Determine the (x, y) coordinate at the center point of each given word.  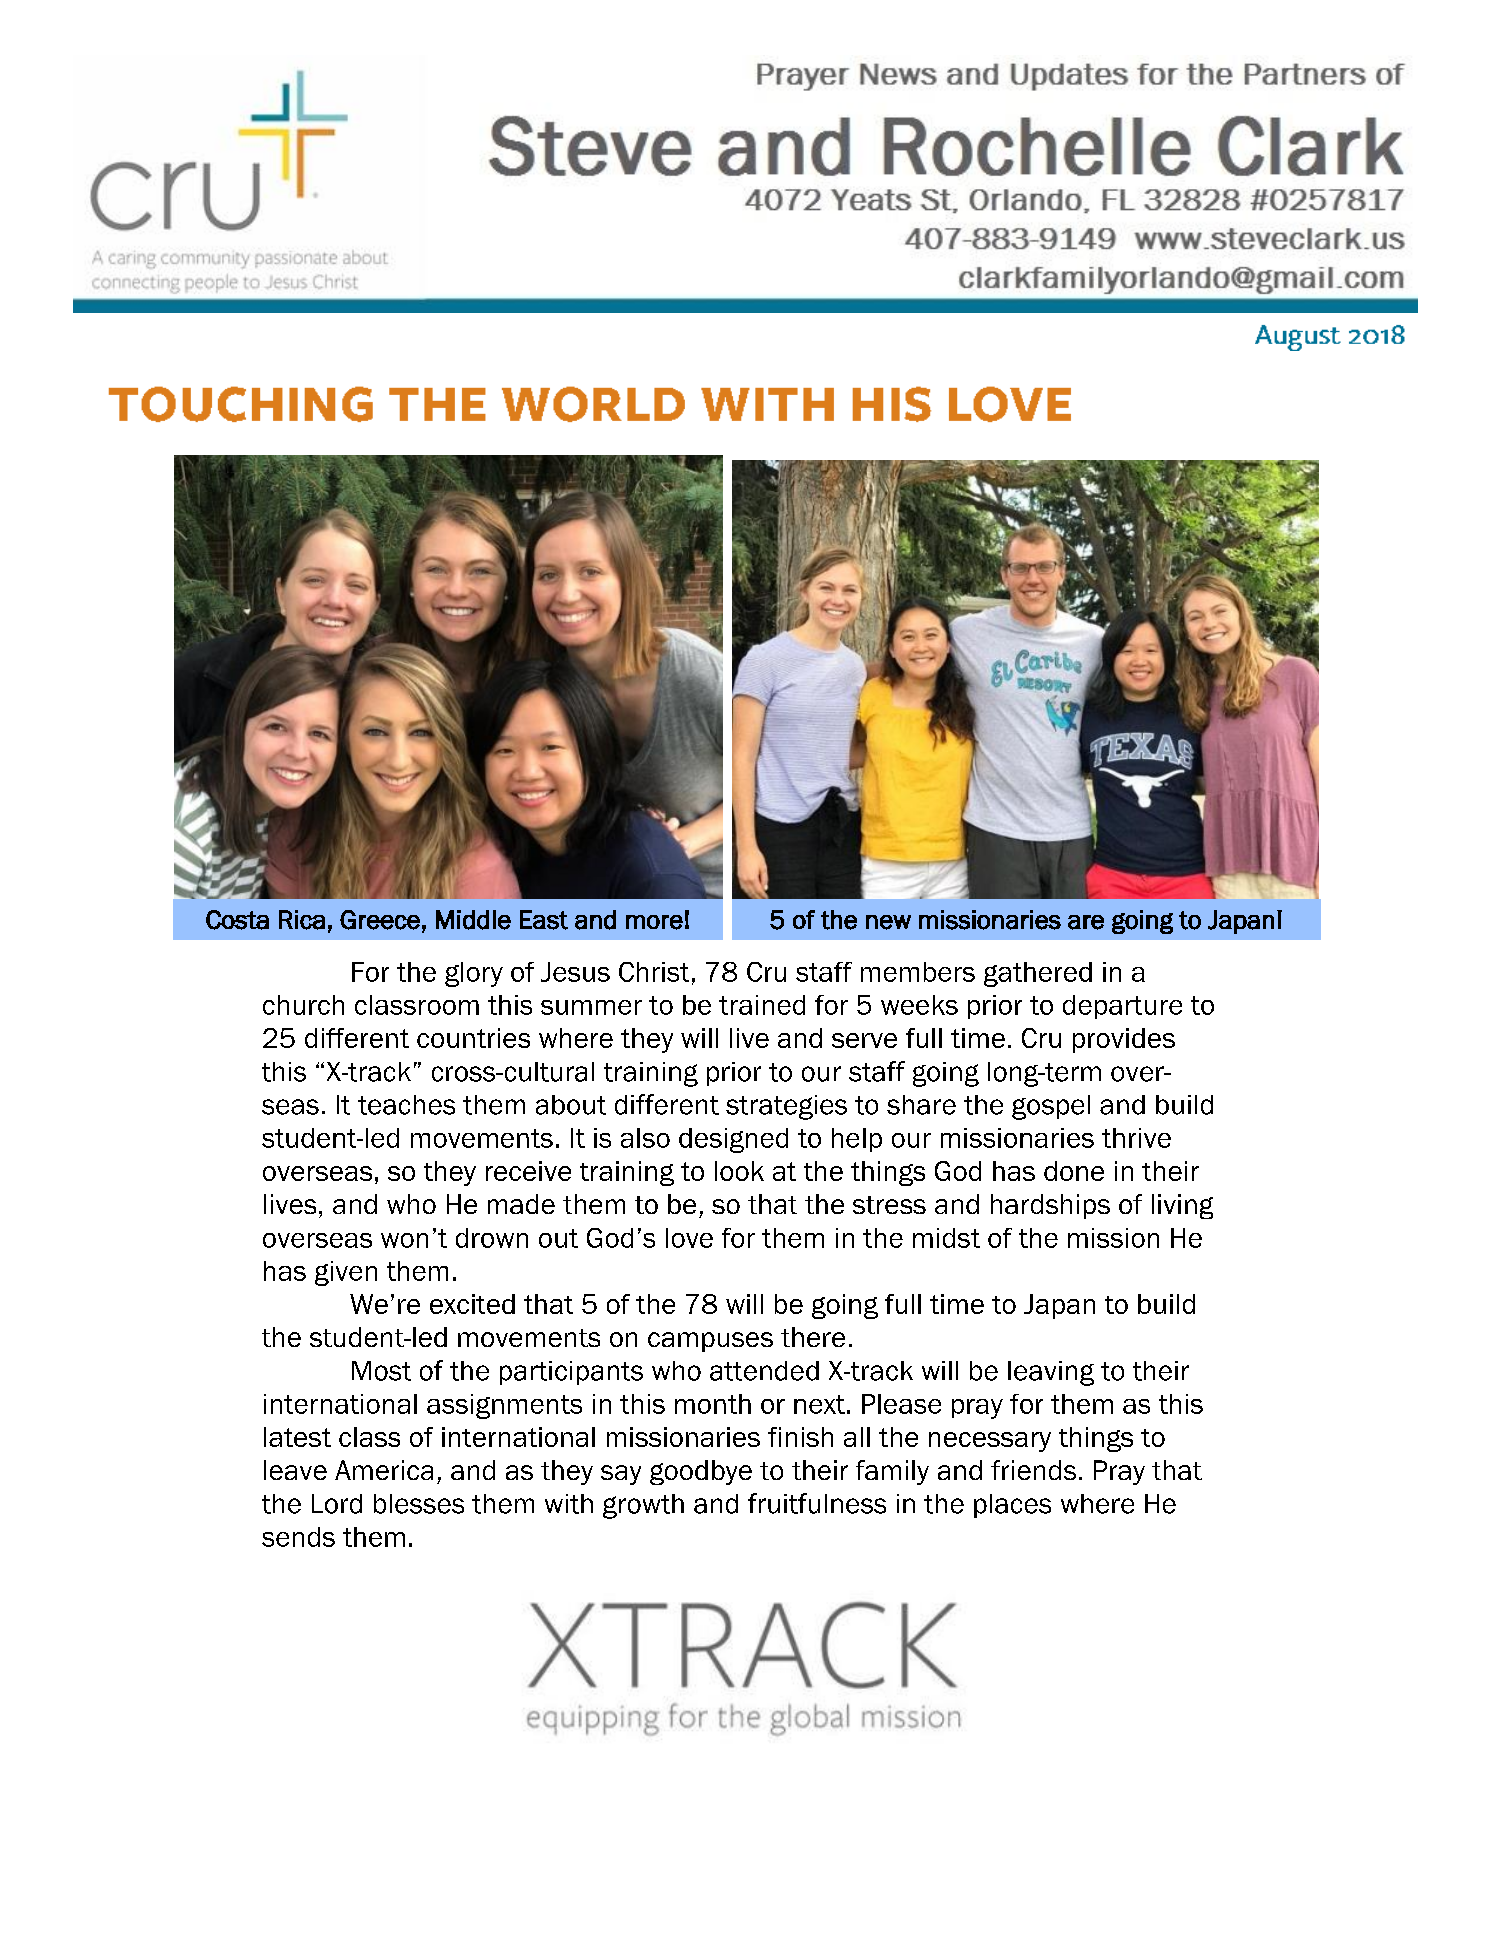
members (918, 972)
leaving (1051, 1373)
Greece (380, 920)
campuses (710, 1342)
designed (733, 1140)
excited (472, 1304)
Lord (337, 1504)
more (654, 922)
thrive (1136, 1138)
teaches (406, 1105)
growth (643, 1506)
